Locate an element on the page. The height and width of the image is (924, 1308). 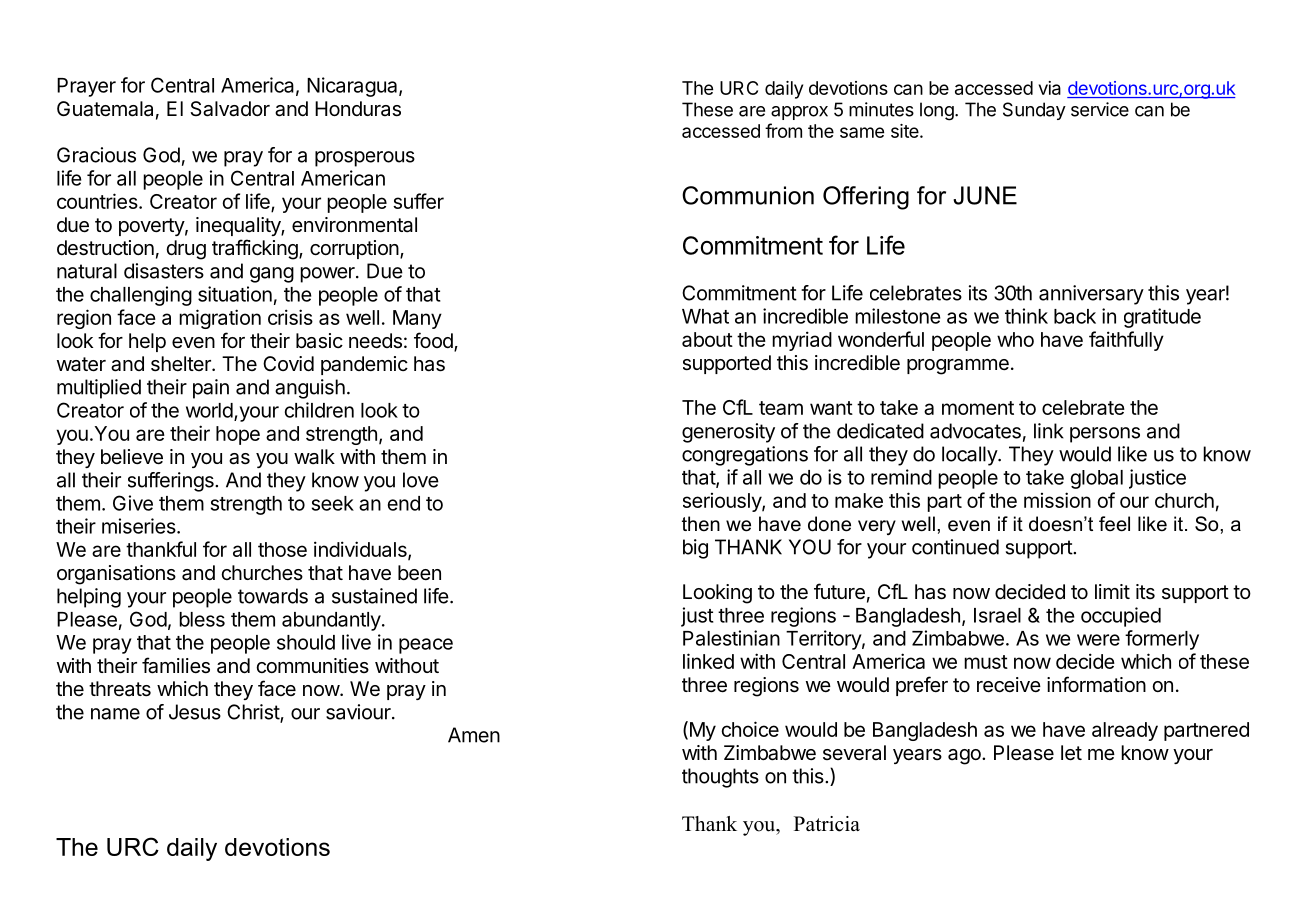
Sunday is located at coordinates (1034, 111).
